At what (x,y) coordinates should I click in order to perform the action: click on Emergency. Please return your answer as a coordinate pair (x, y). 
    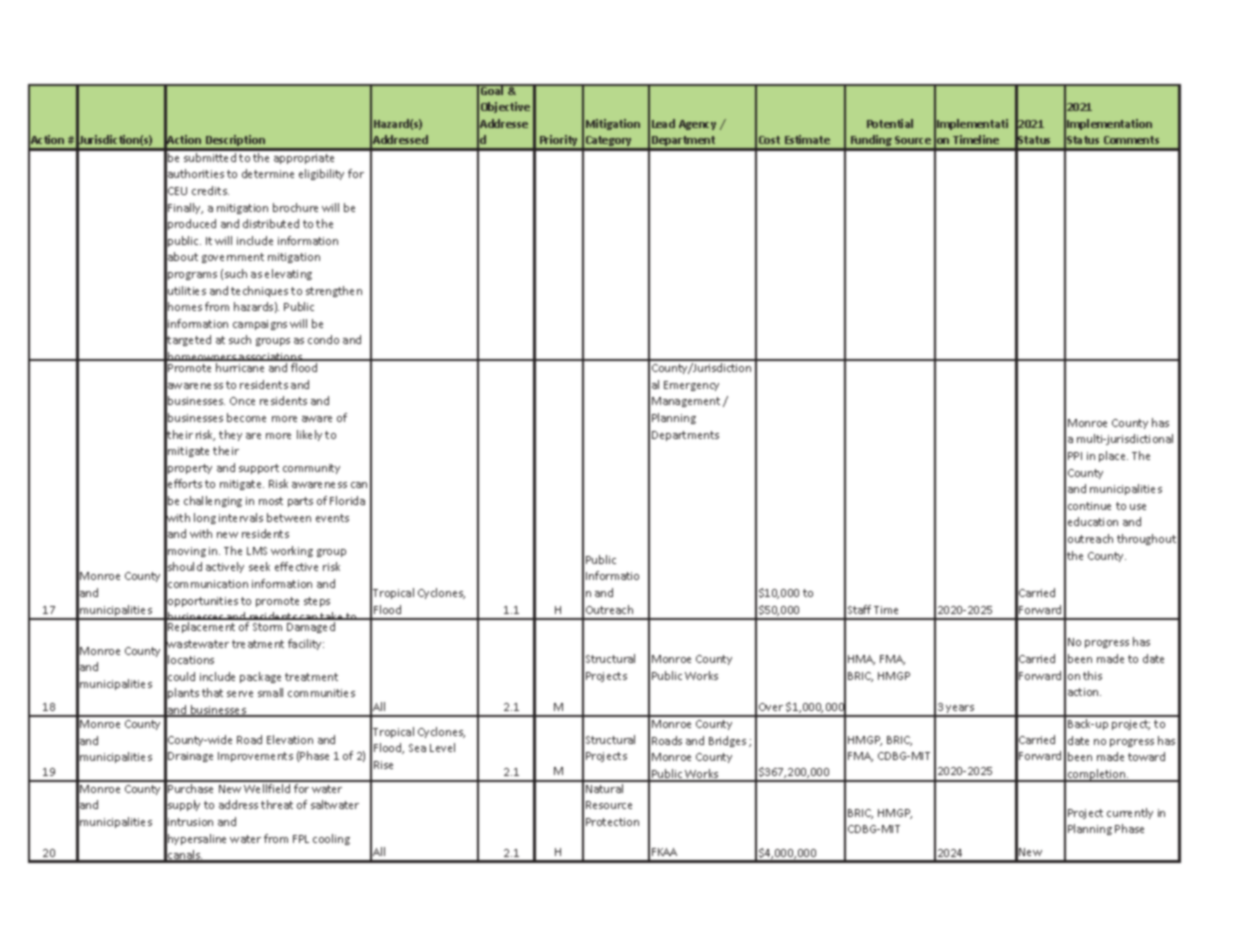
    Looking at the image, I should click on (691, 386).
